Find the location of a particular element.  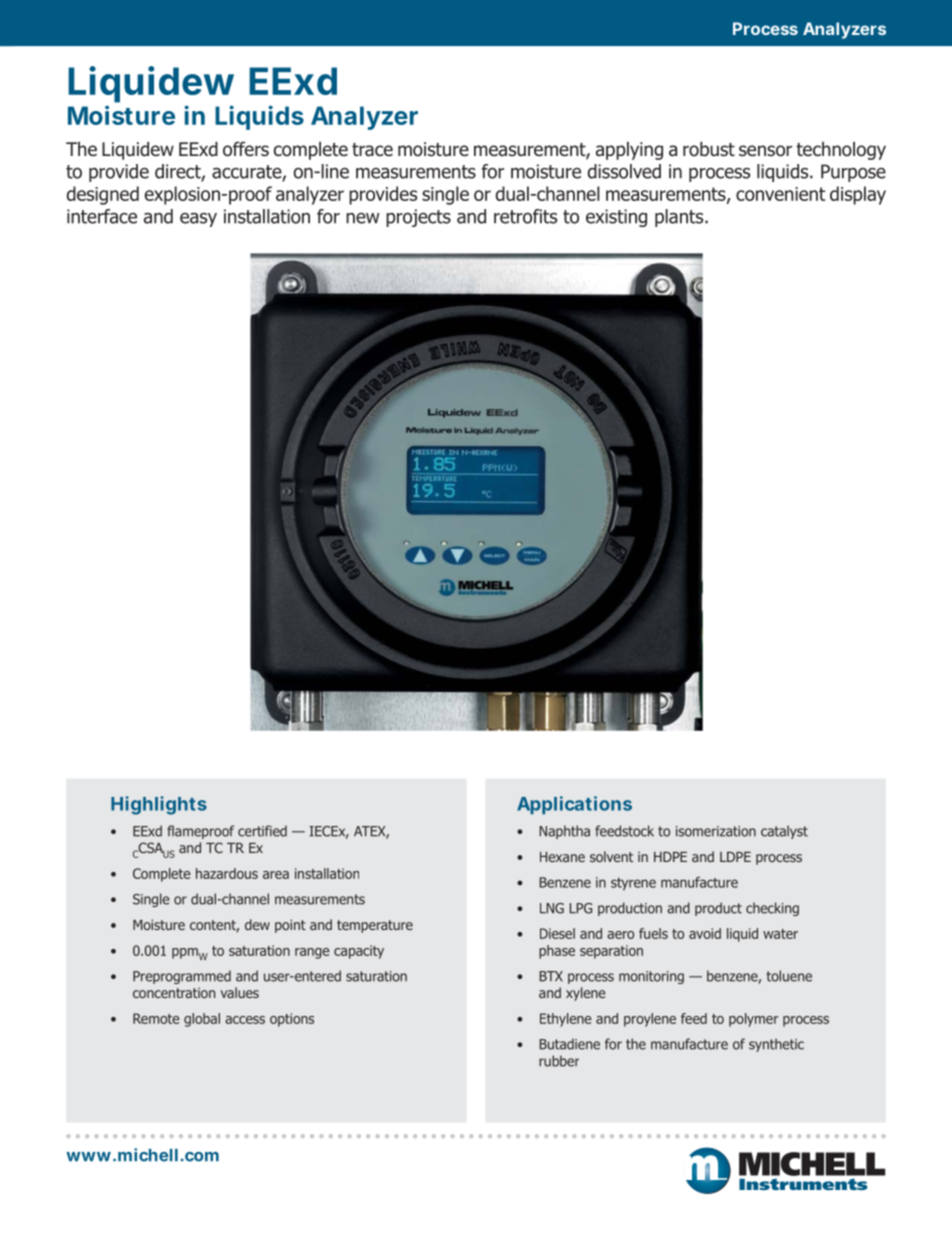

retrofits is located at coordinates (525, 216).
